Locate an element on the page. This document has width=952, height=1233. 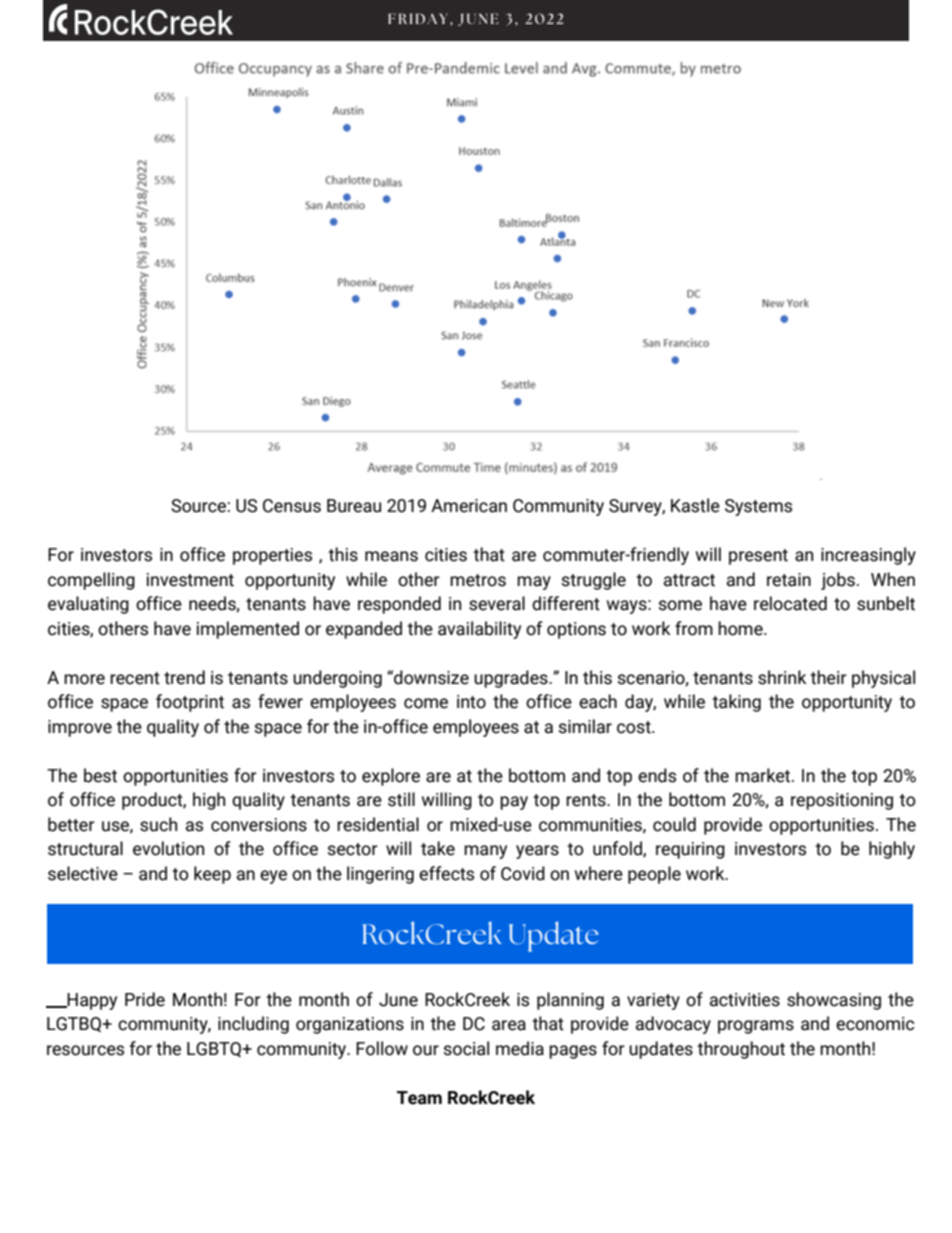
social is located at coordinates (466, 1048).
